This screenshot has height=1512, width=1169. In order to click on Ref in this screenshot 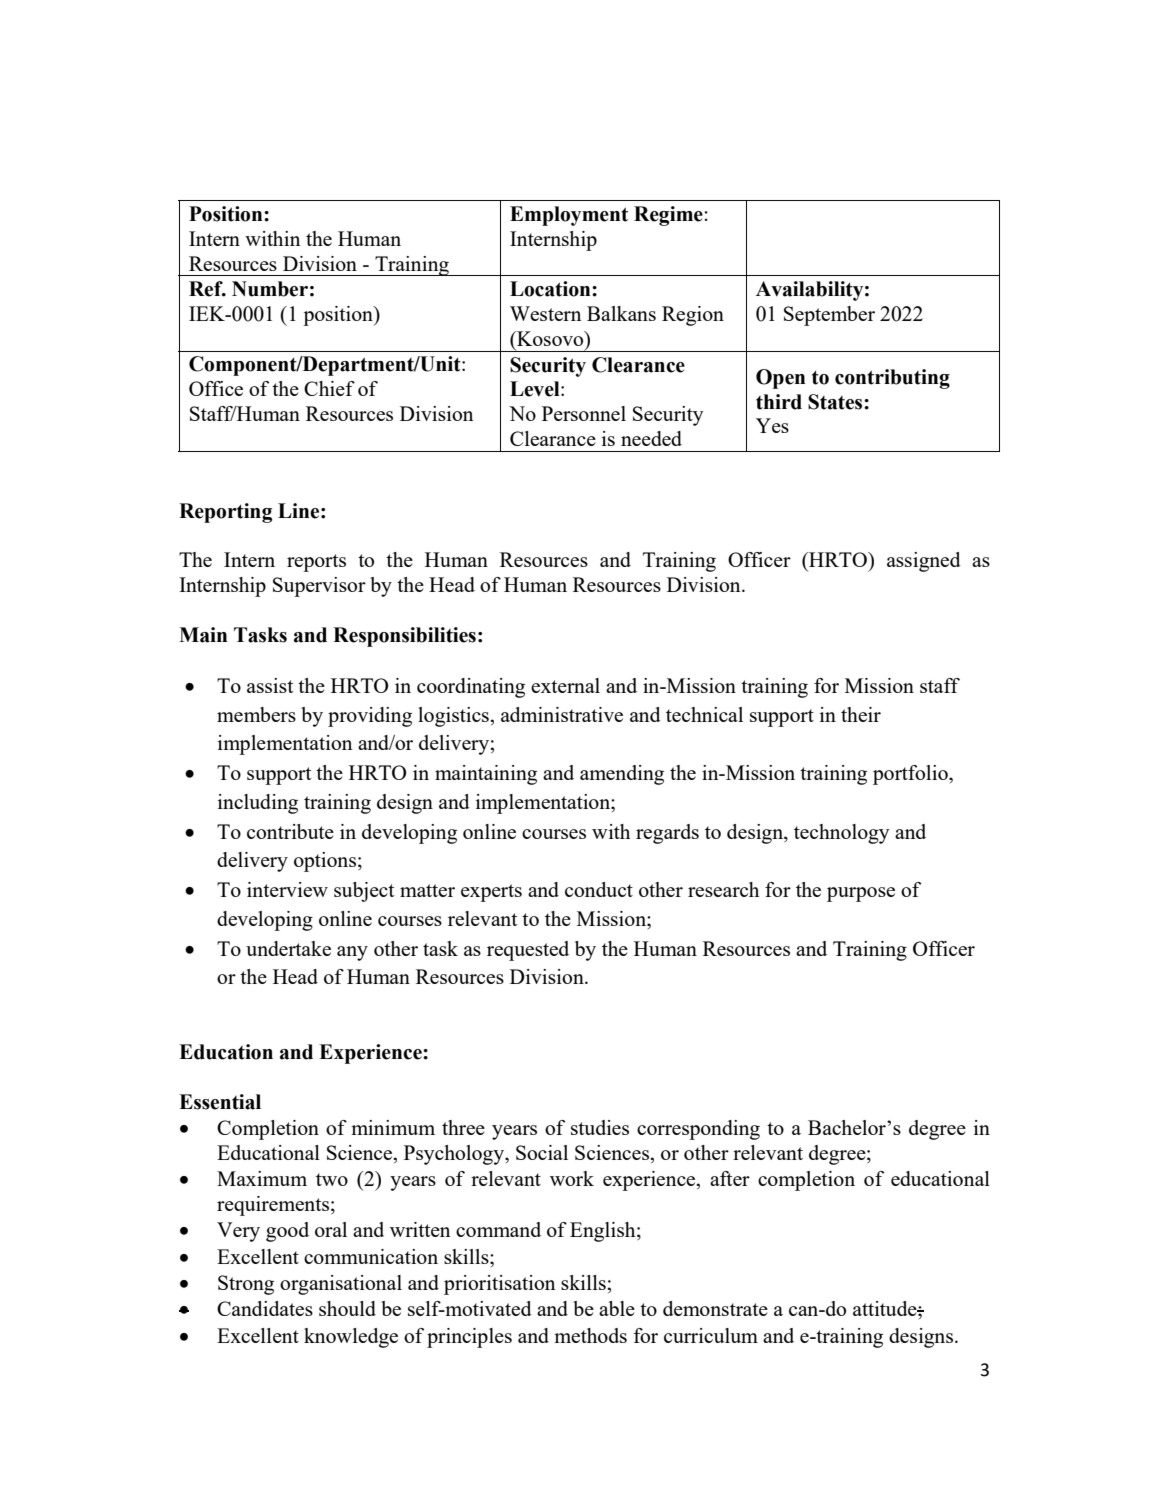, I will do `click(207, 289)`.
